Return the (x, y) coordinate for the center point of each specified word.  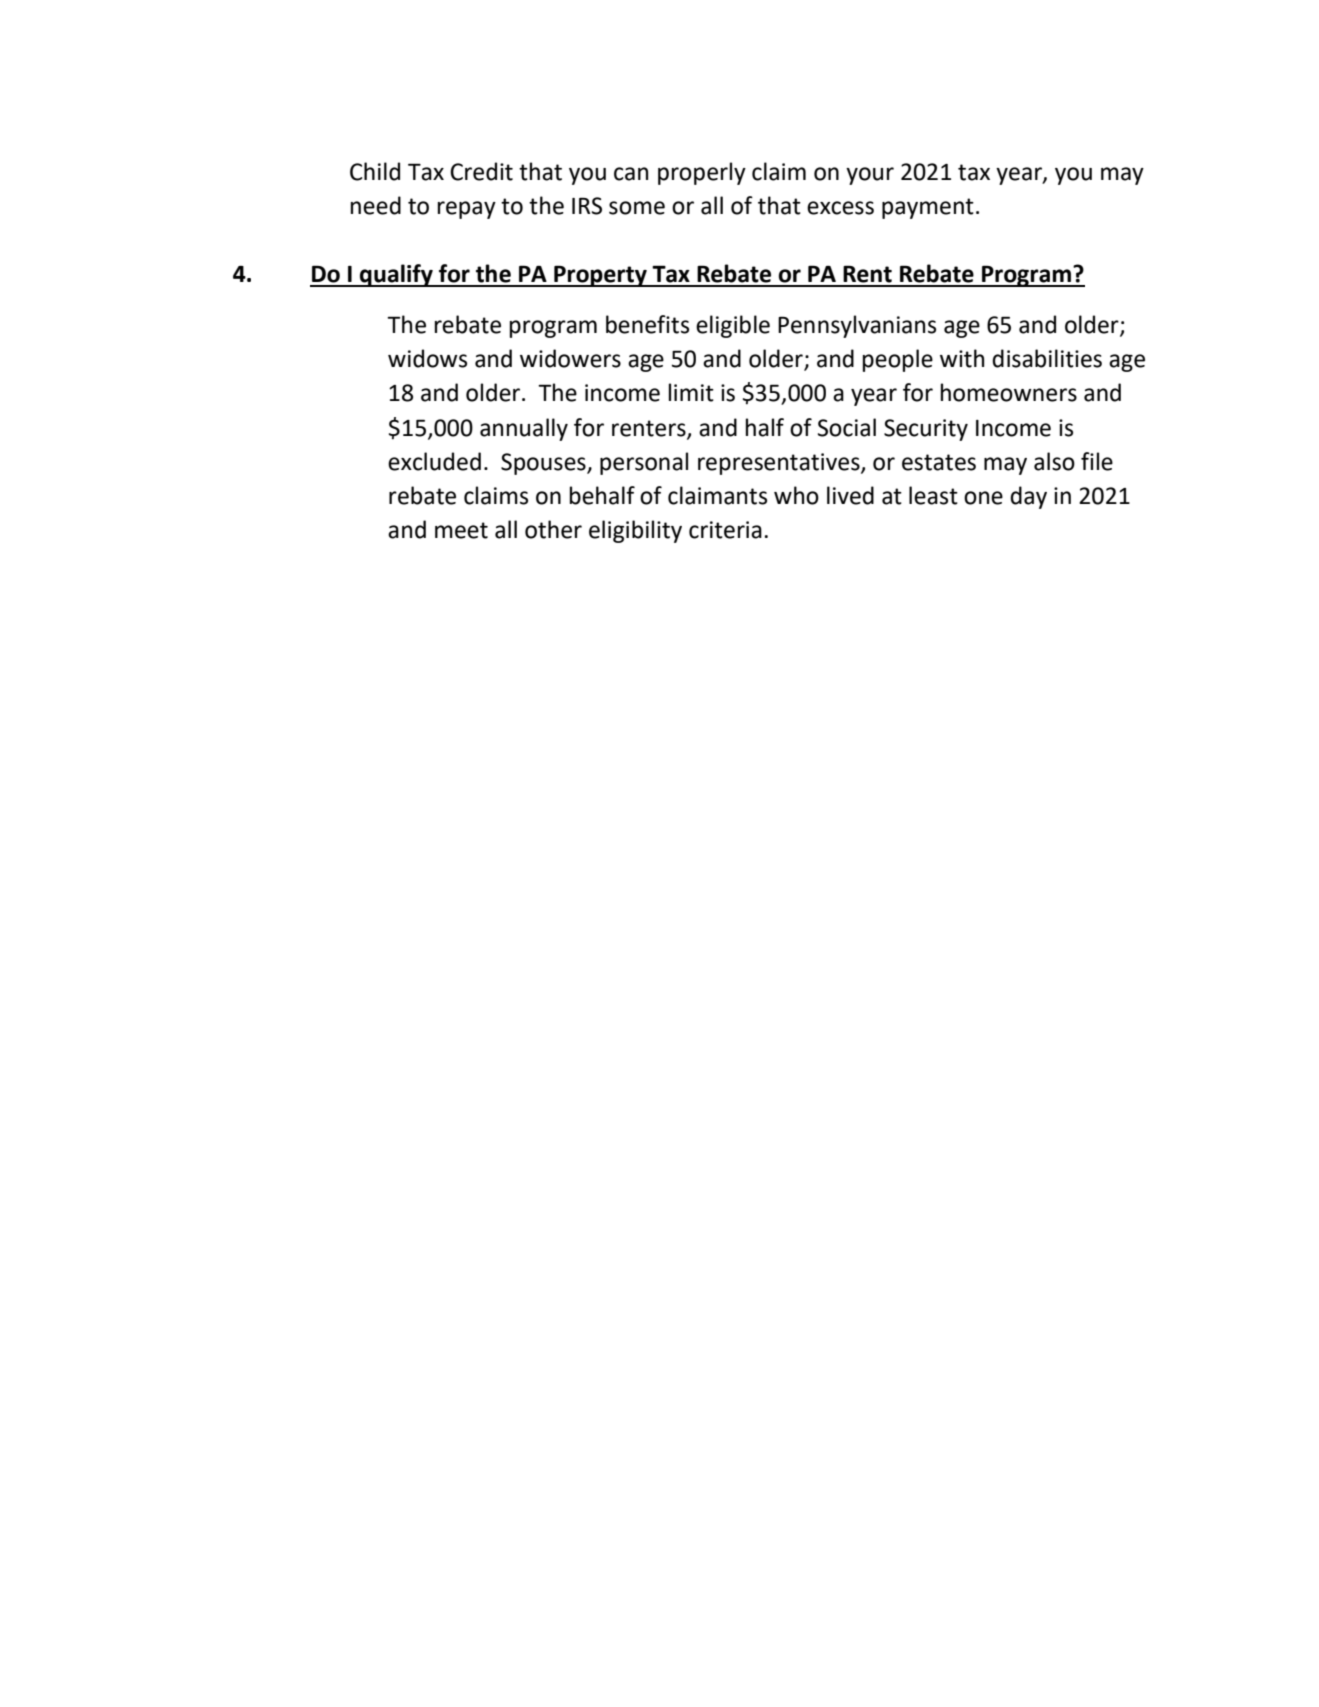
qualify (396, 275)
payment (928, 208)
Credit (481, 171)
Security (926, 430)
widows (427, 358)
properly (702, 173)
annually (524, 429)
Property (600, 276)
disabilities (1047, 358)
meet (461, 530)
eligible (733, 326)
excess (840, 208)
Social (847, 427)
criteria (725, 530)
